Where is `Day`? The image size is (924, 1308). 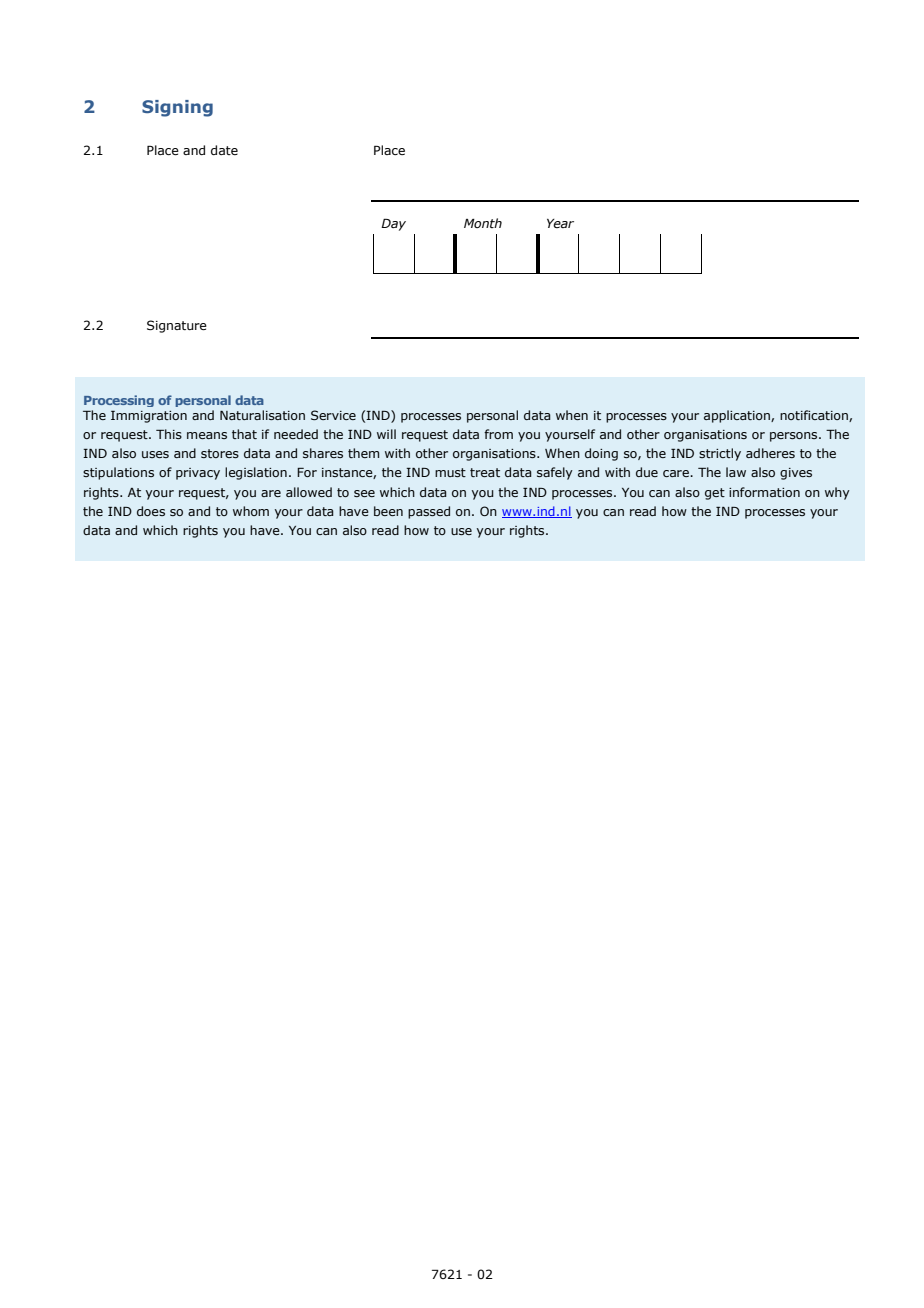 Day is located at coordinates (393, 224).
